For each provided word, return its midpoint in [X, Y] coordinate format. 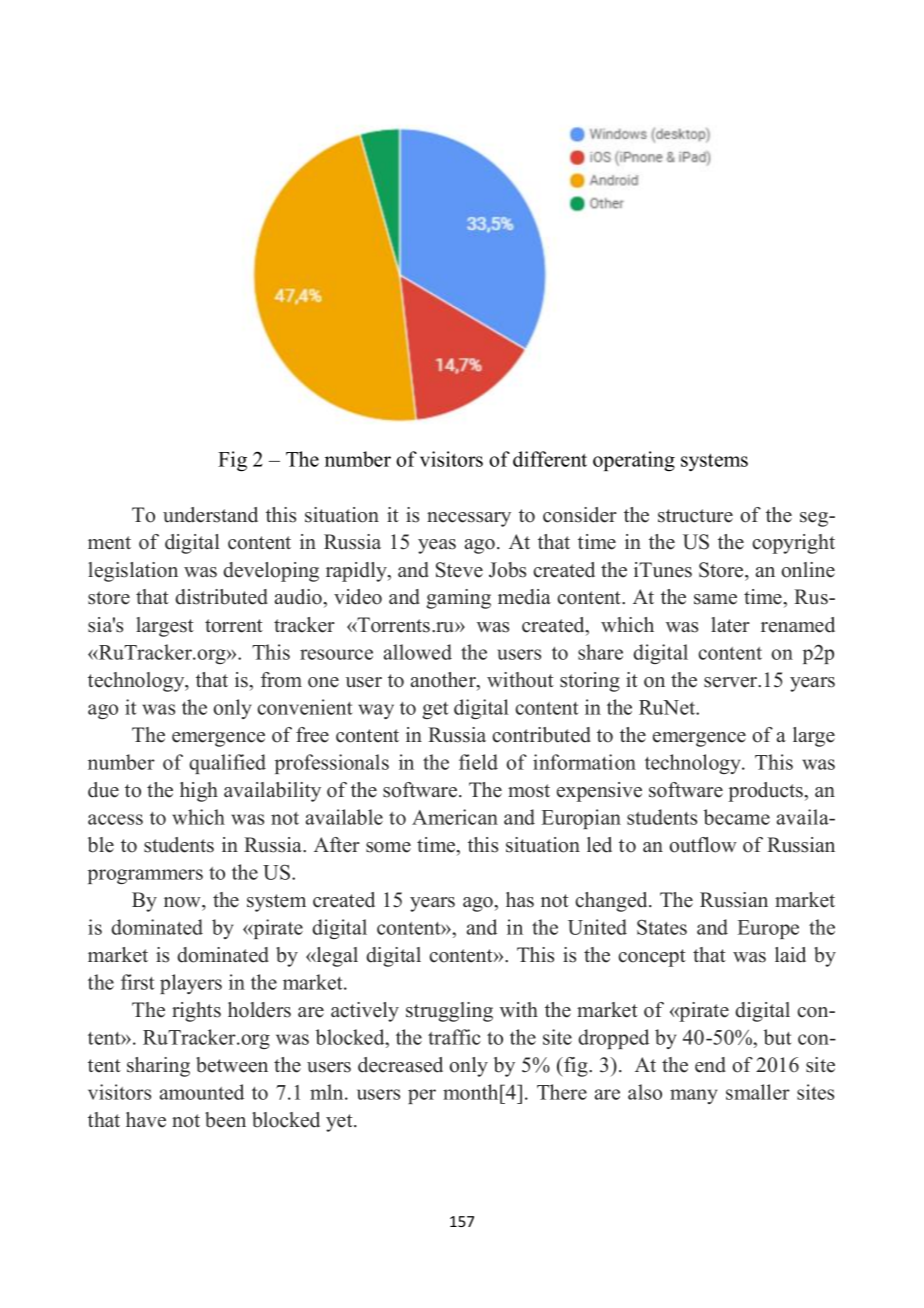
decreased [400, 1065]
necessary [469, 519]
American [455, 817]
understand [210, 515]
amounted [202, 1092]
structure [695, 516]
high [199, 792]
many [693, 1096]
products [766, 792]
